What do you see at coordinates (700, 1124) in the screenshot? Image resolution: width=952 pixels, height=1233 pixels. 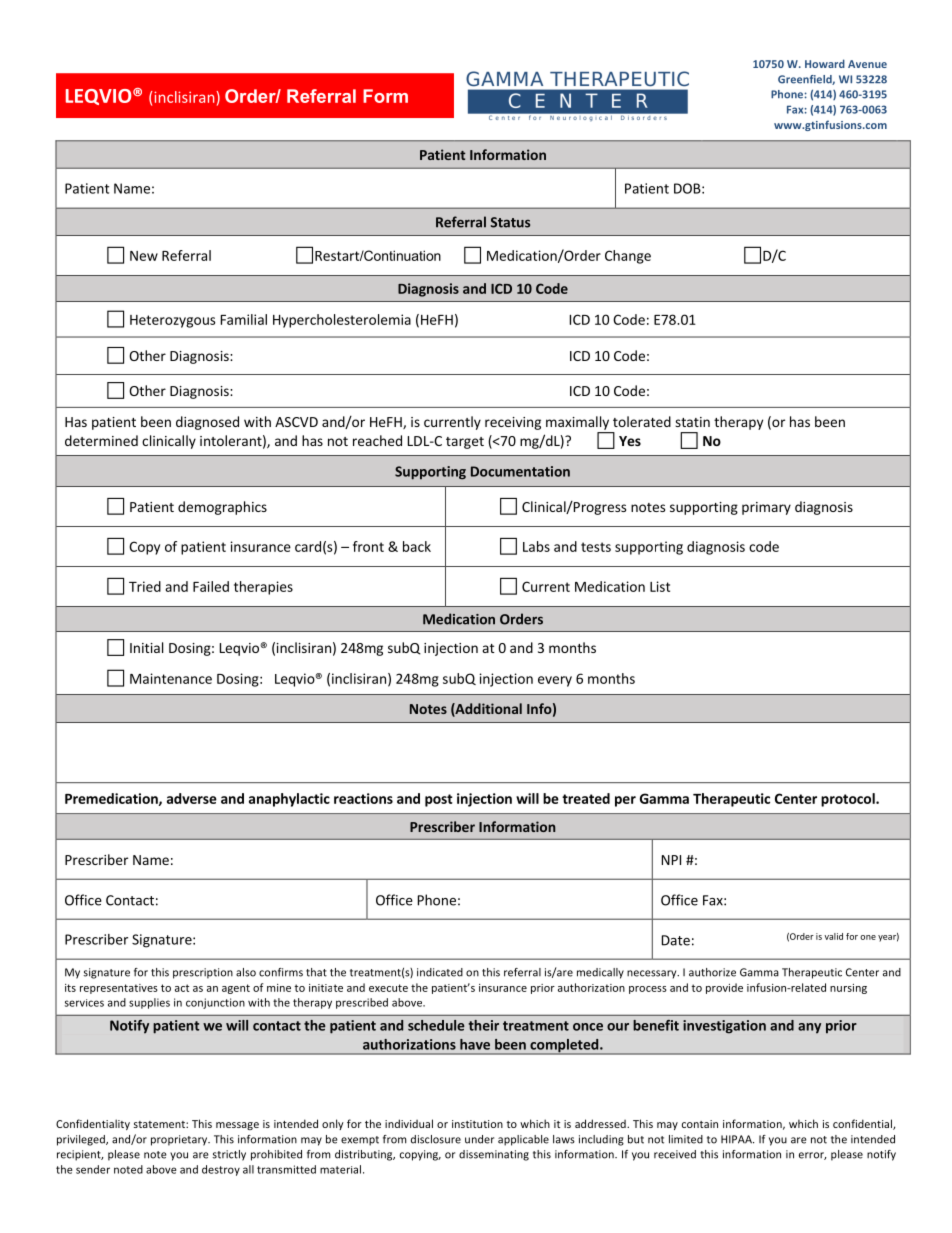 I see `contain` at bounding box center [700, 1124].
